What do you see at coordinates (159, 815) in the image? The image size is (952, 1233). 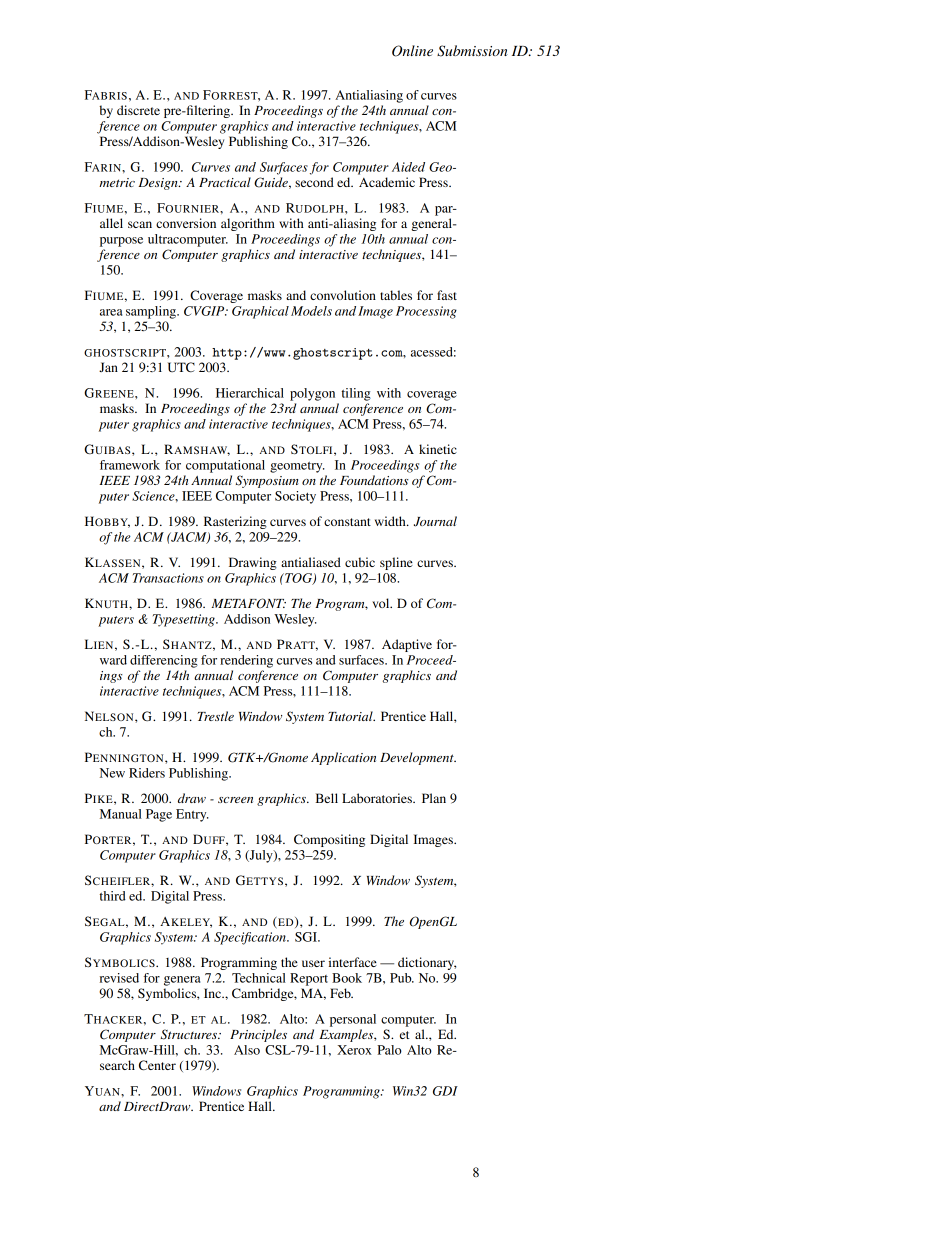 I see `Page` at bounding box center [159, 815].
